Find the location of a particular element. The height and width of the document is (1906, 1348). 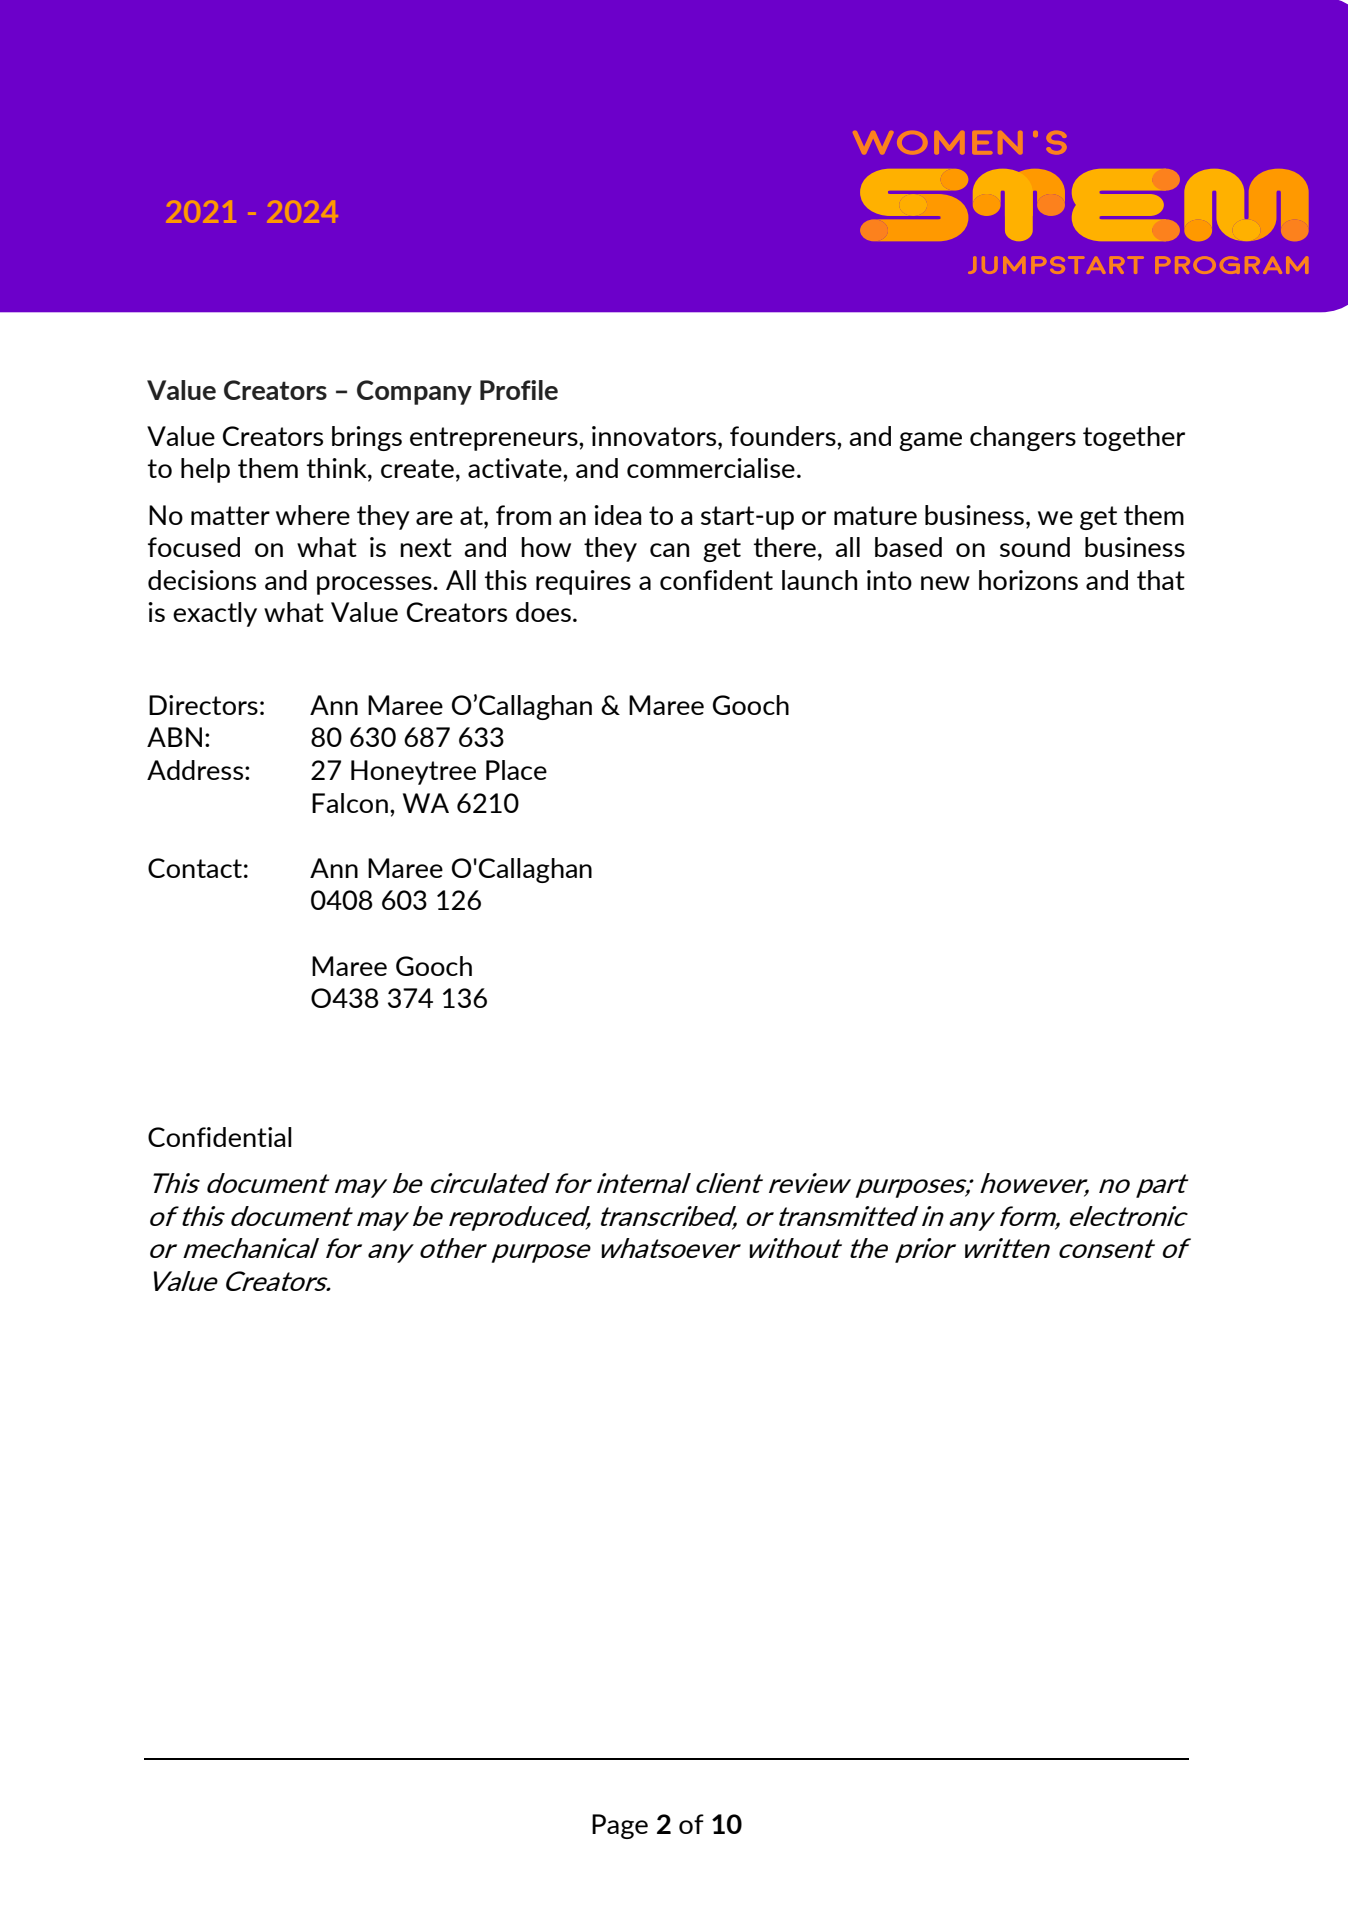

does is located at coordinates (543, 612).
